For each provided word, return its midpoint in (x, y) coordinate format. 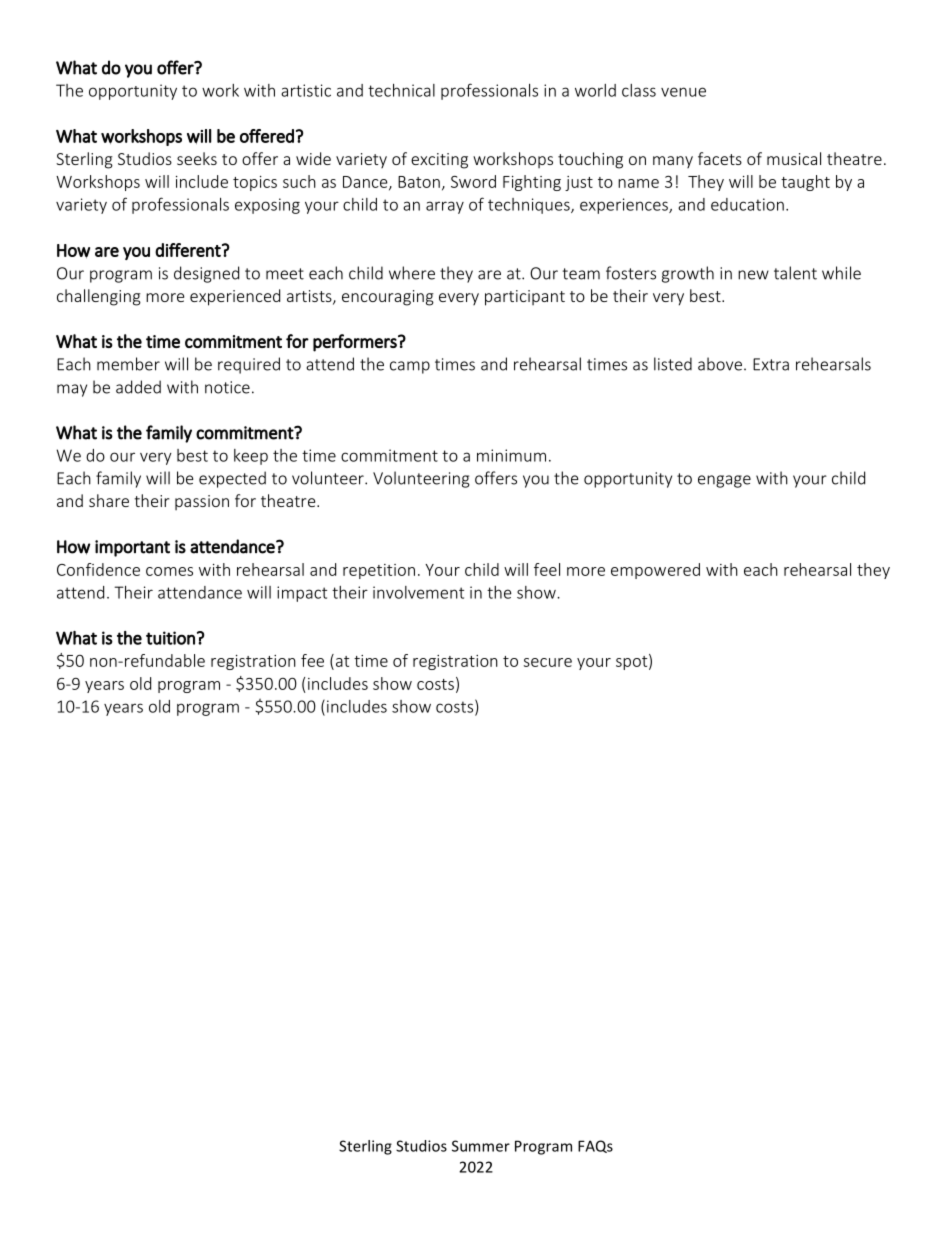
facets (720, 158)
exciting (439, 161)
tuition (170, 638)
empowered (655, 571)
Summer (481, 1146)
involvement (418, 592)
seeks (197, 158)
